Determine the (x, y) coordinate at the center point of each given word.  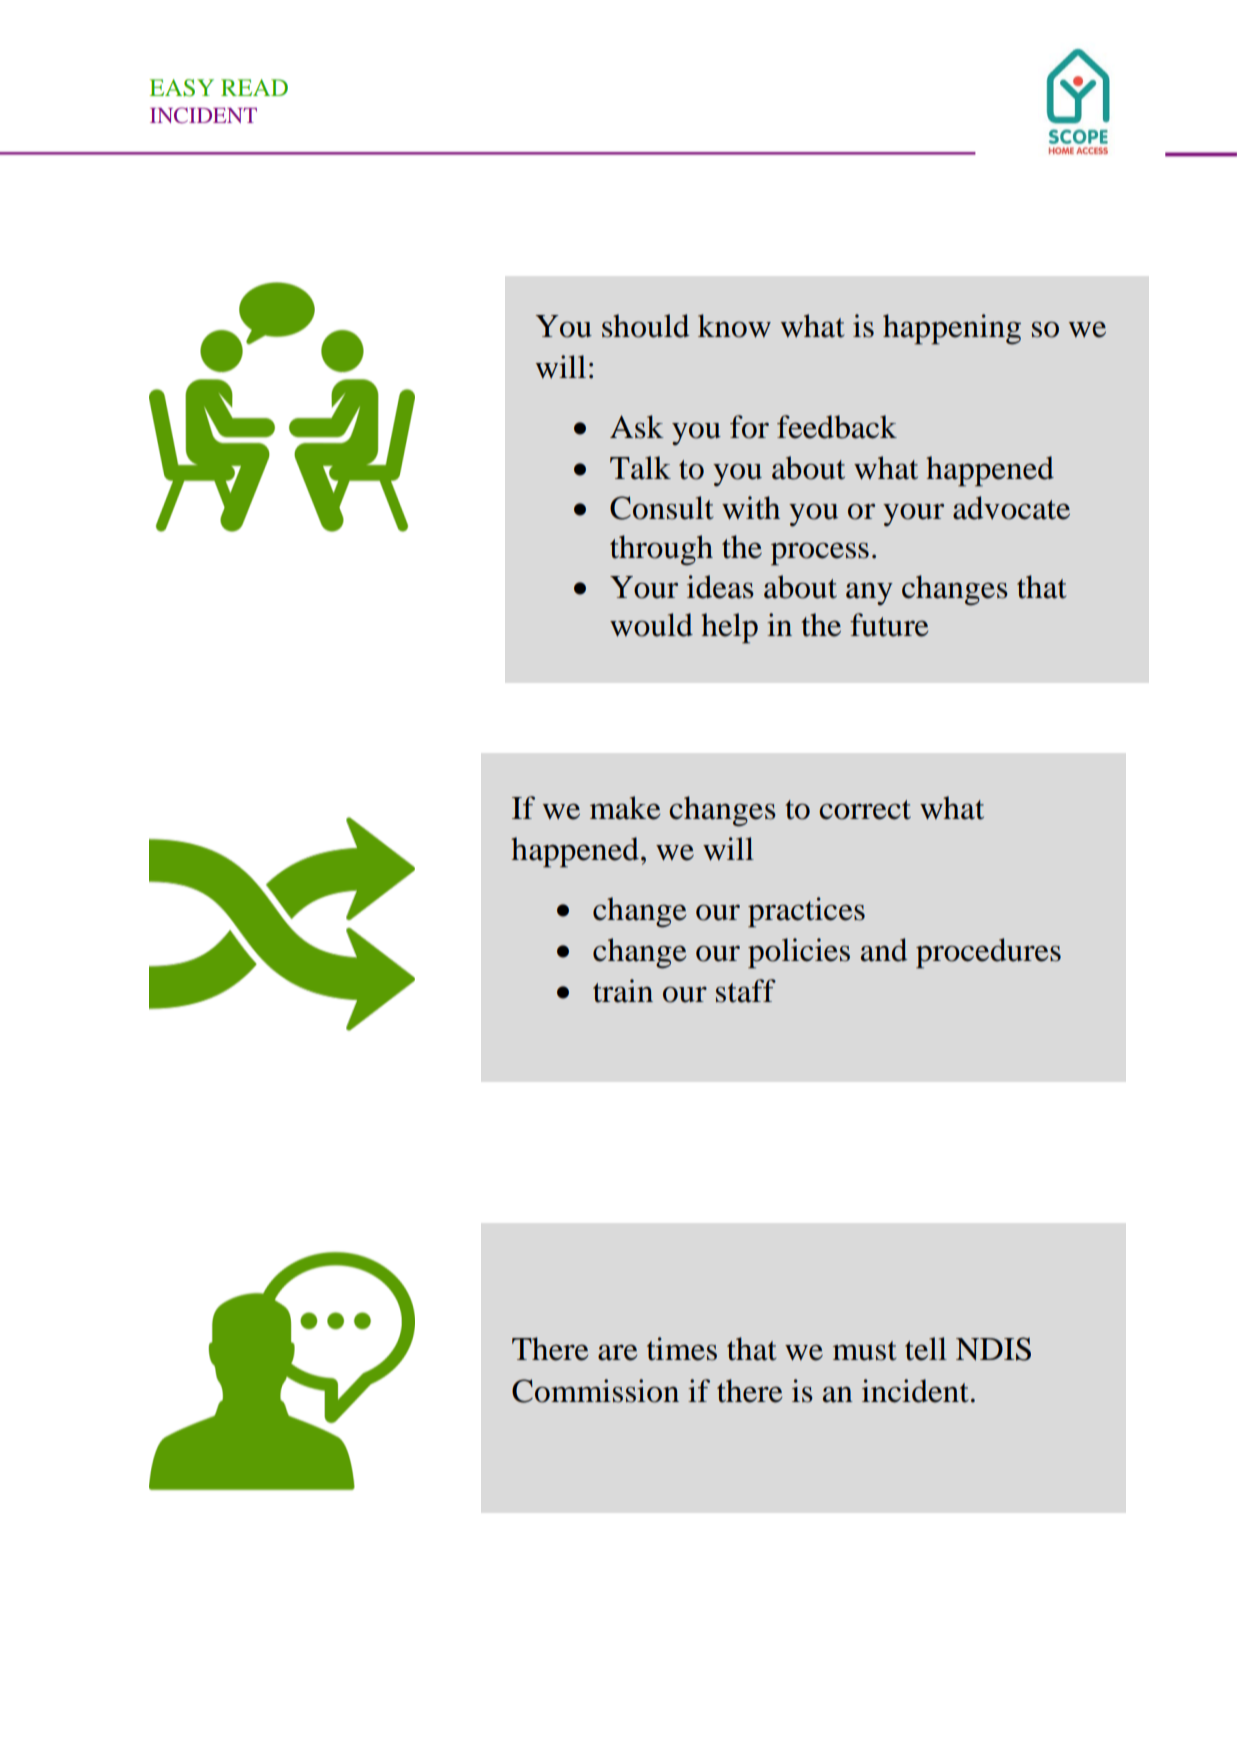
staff (746, 991)
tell (926, 1349)
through (661, 550)
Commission (595, 1391)
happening (952, 329)
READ (254, 87)
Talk (640, 468)
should (645, 326)
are (617, 1352)
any (869, 593)
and (884, 950)
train (623, 991)
